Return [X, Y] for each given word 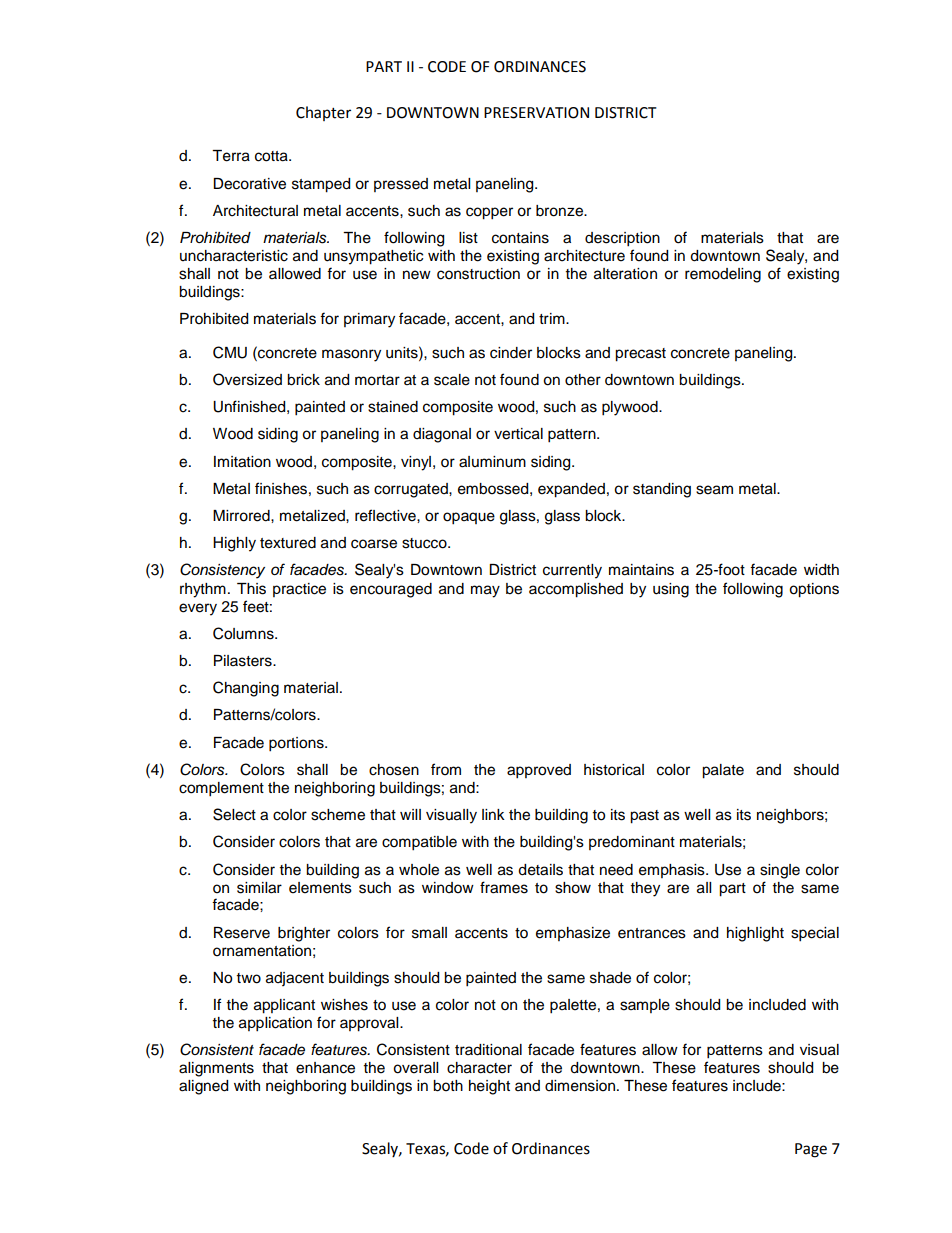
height [489, 1087]
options [814, 590]
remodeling [723, 275]
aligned [203, 1087]
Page [811, 1150]
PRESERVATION [536, 113]
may [485, 591]
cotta [272, 156]
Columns [244, 633]
